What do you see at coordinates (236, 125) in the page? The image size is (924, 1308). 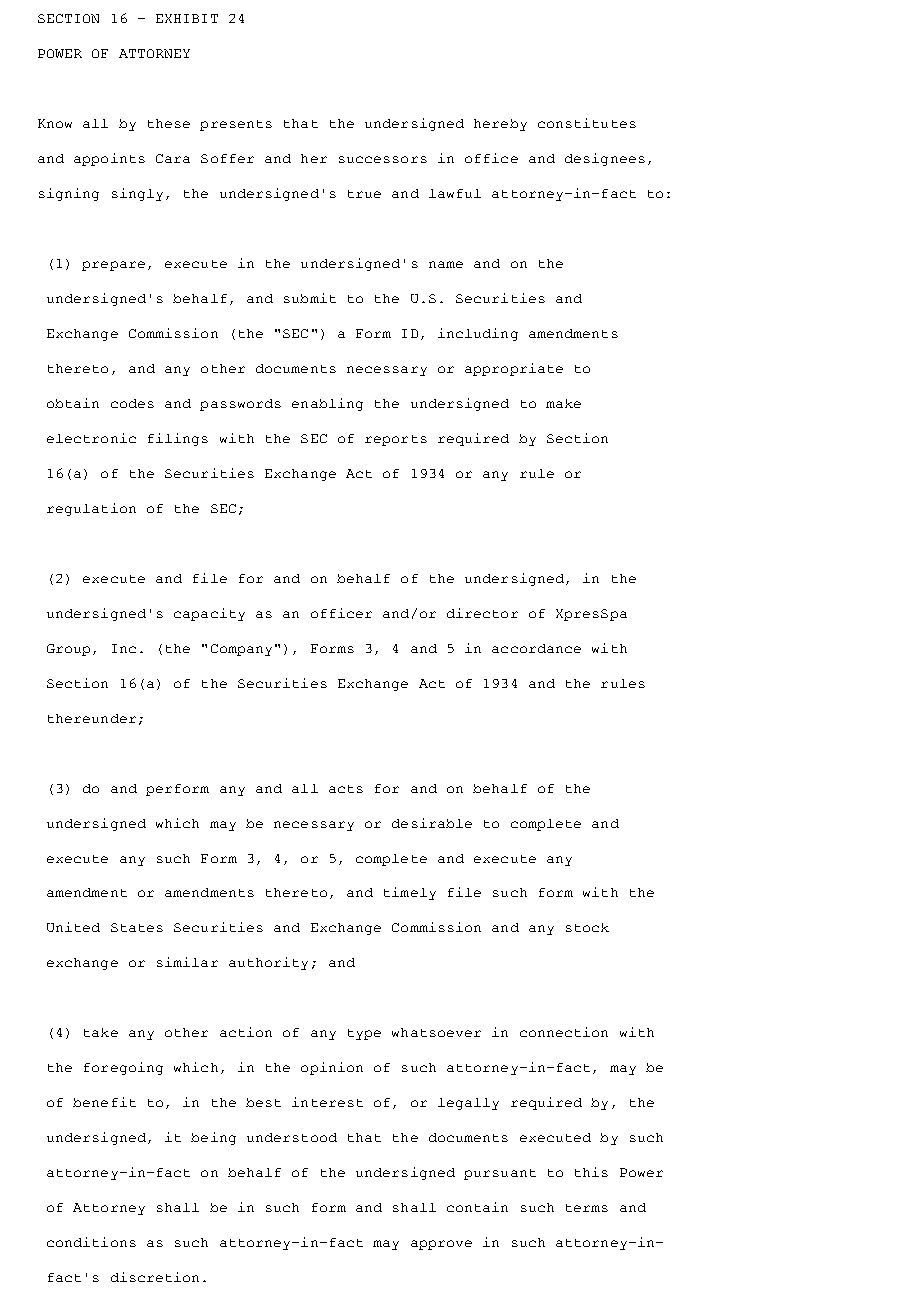 I see `presents` at bounding box center [236, 125].
